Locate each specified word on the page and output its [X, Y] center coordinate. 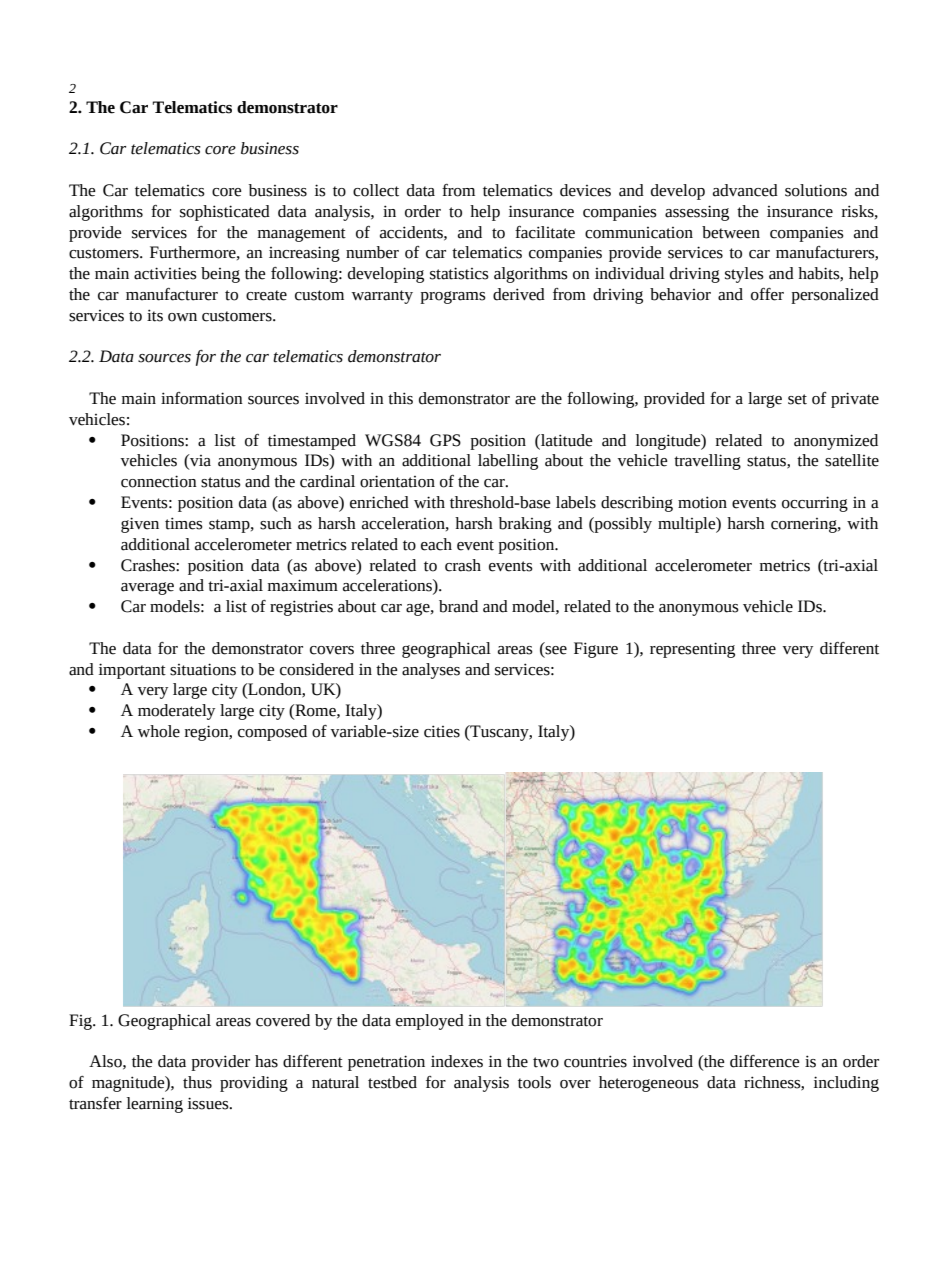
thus [197, 1082]
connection [159, 481]
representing [692, 650]
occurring [815, 504]
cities [442, 731]
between [731, 232]
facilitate [545, 232]
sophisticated [225, 213]
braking [525, 525]
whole [159, 731]
